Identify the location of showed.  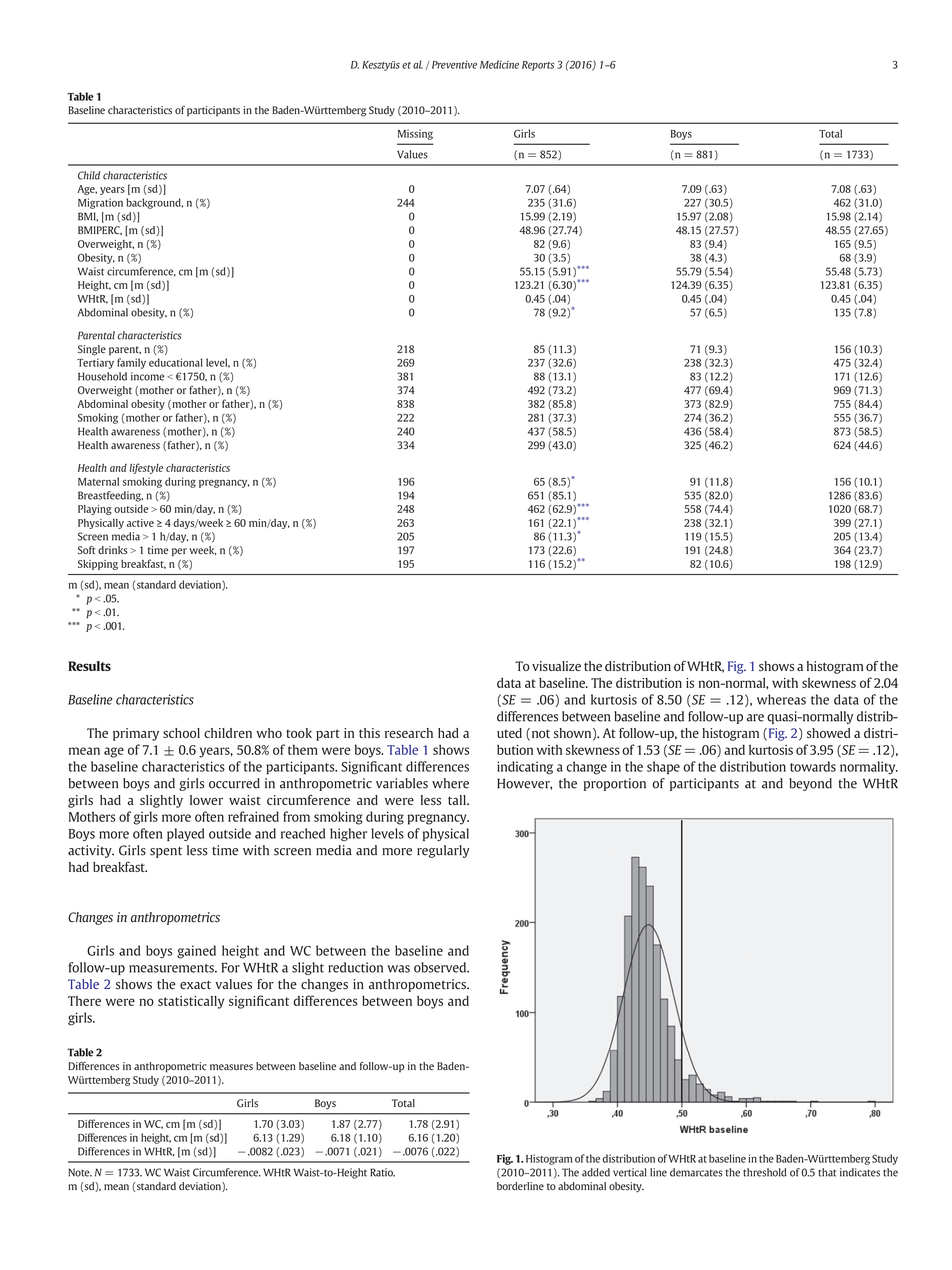
(829, 733).
